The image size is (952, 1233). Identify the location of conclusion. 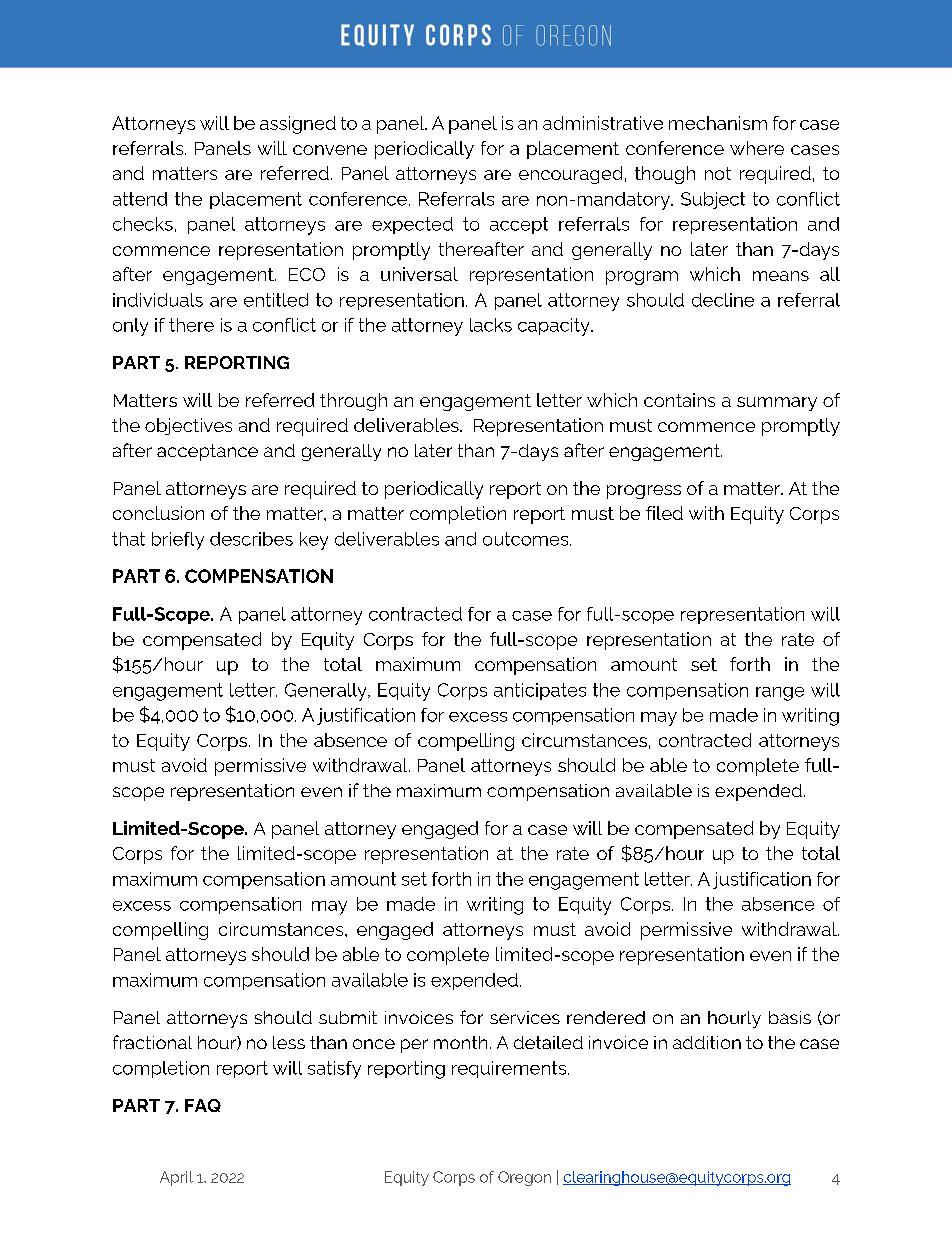
(158, 513).
